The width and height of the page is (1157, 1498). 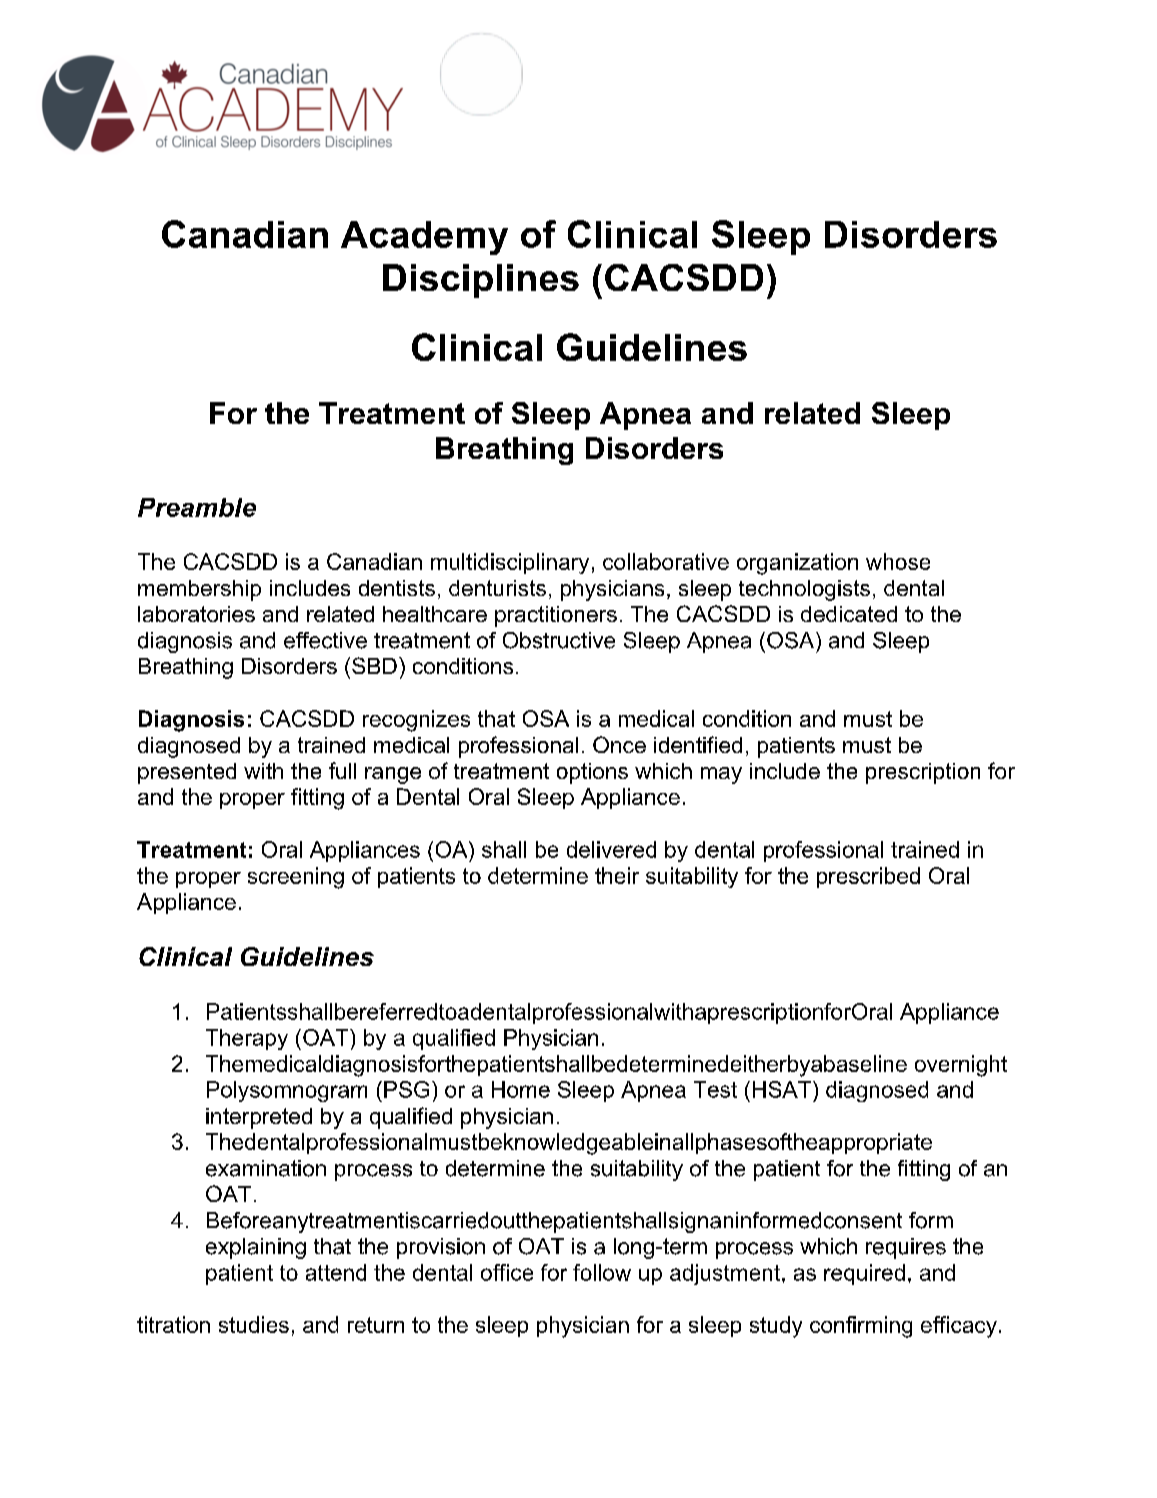 I want to click on Therapy, so click(x=247, y=1039).
